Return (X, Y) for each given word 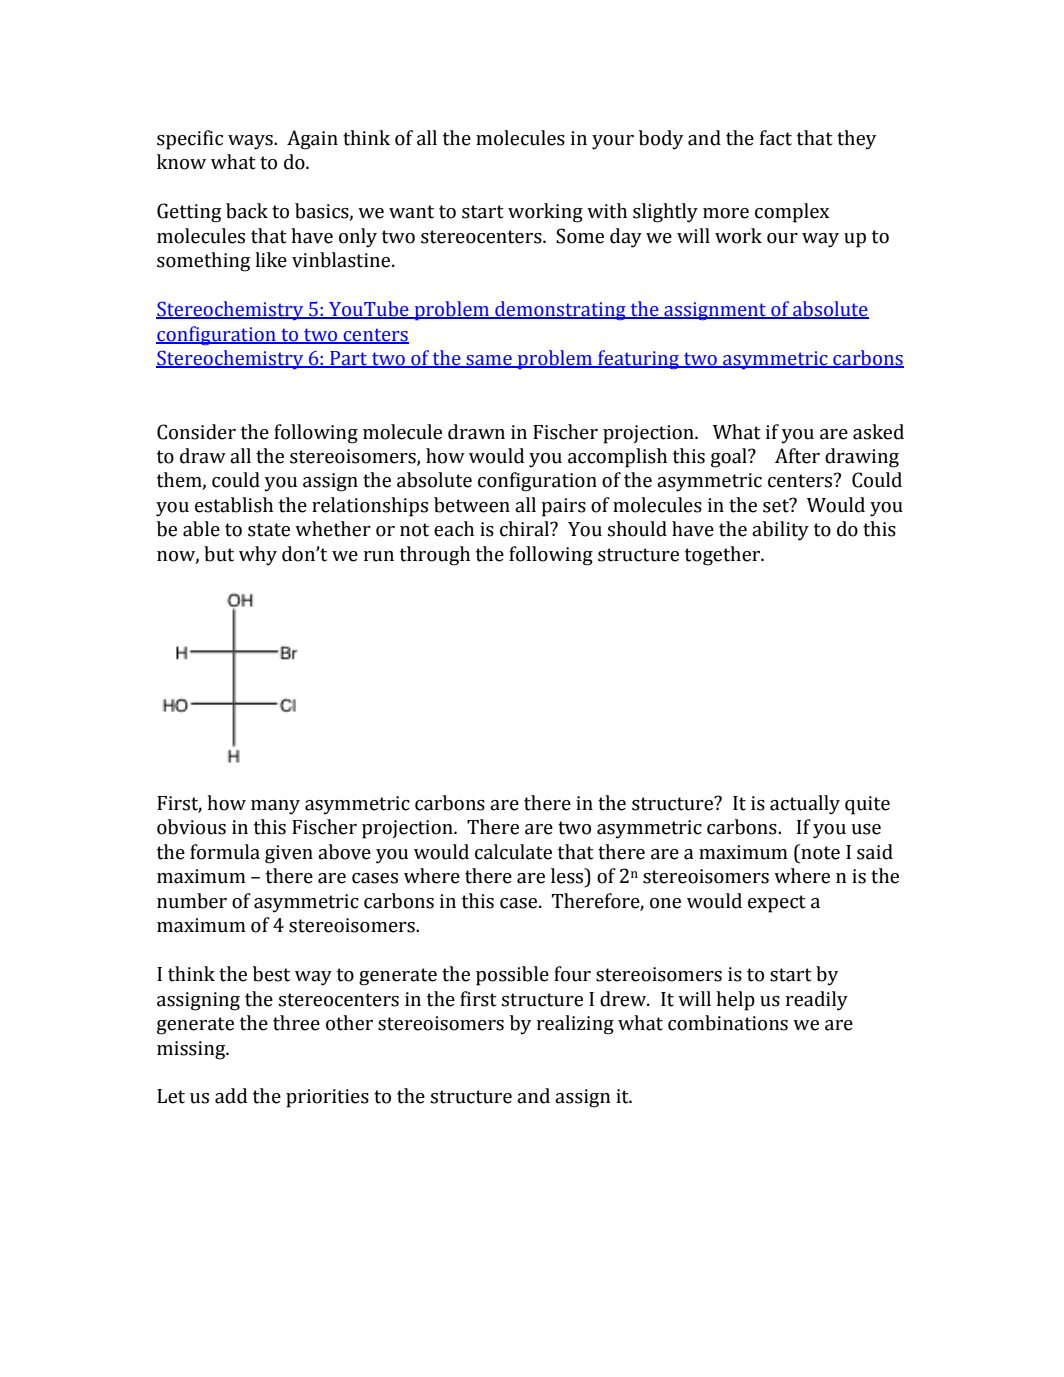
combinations (728, 1023)
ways (251, 142)
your (613, 142)
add (231, 1096)
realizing (575, 1025)
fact (776, 138)
